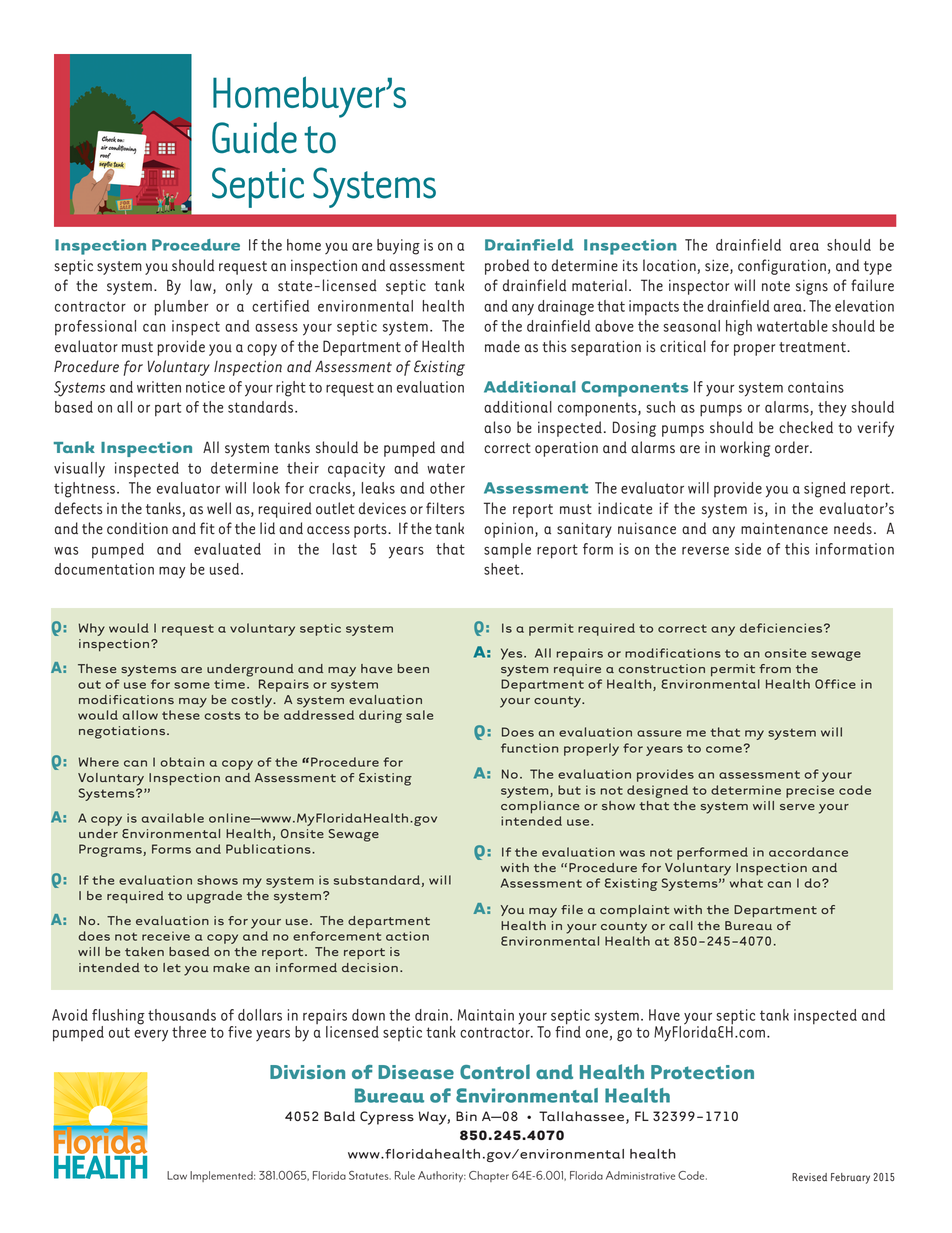 Image resolution: width=952 pixels, height=1233 pixels. I want to click on Guide, so click(254, 138).
